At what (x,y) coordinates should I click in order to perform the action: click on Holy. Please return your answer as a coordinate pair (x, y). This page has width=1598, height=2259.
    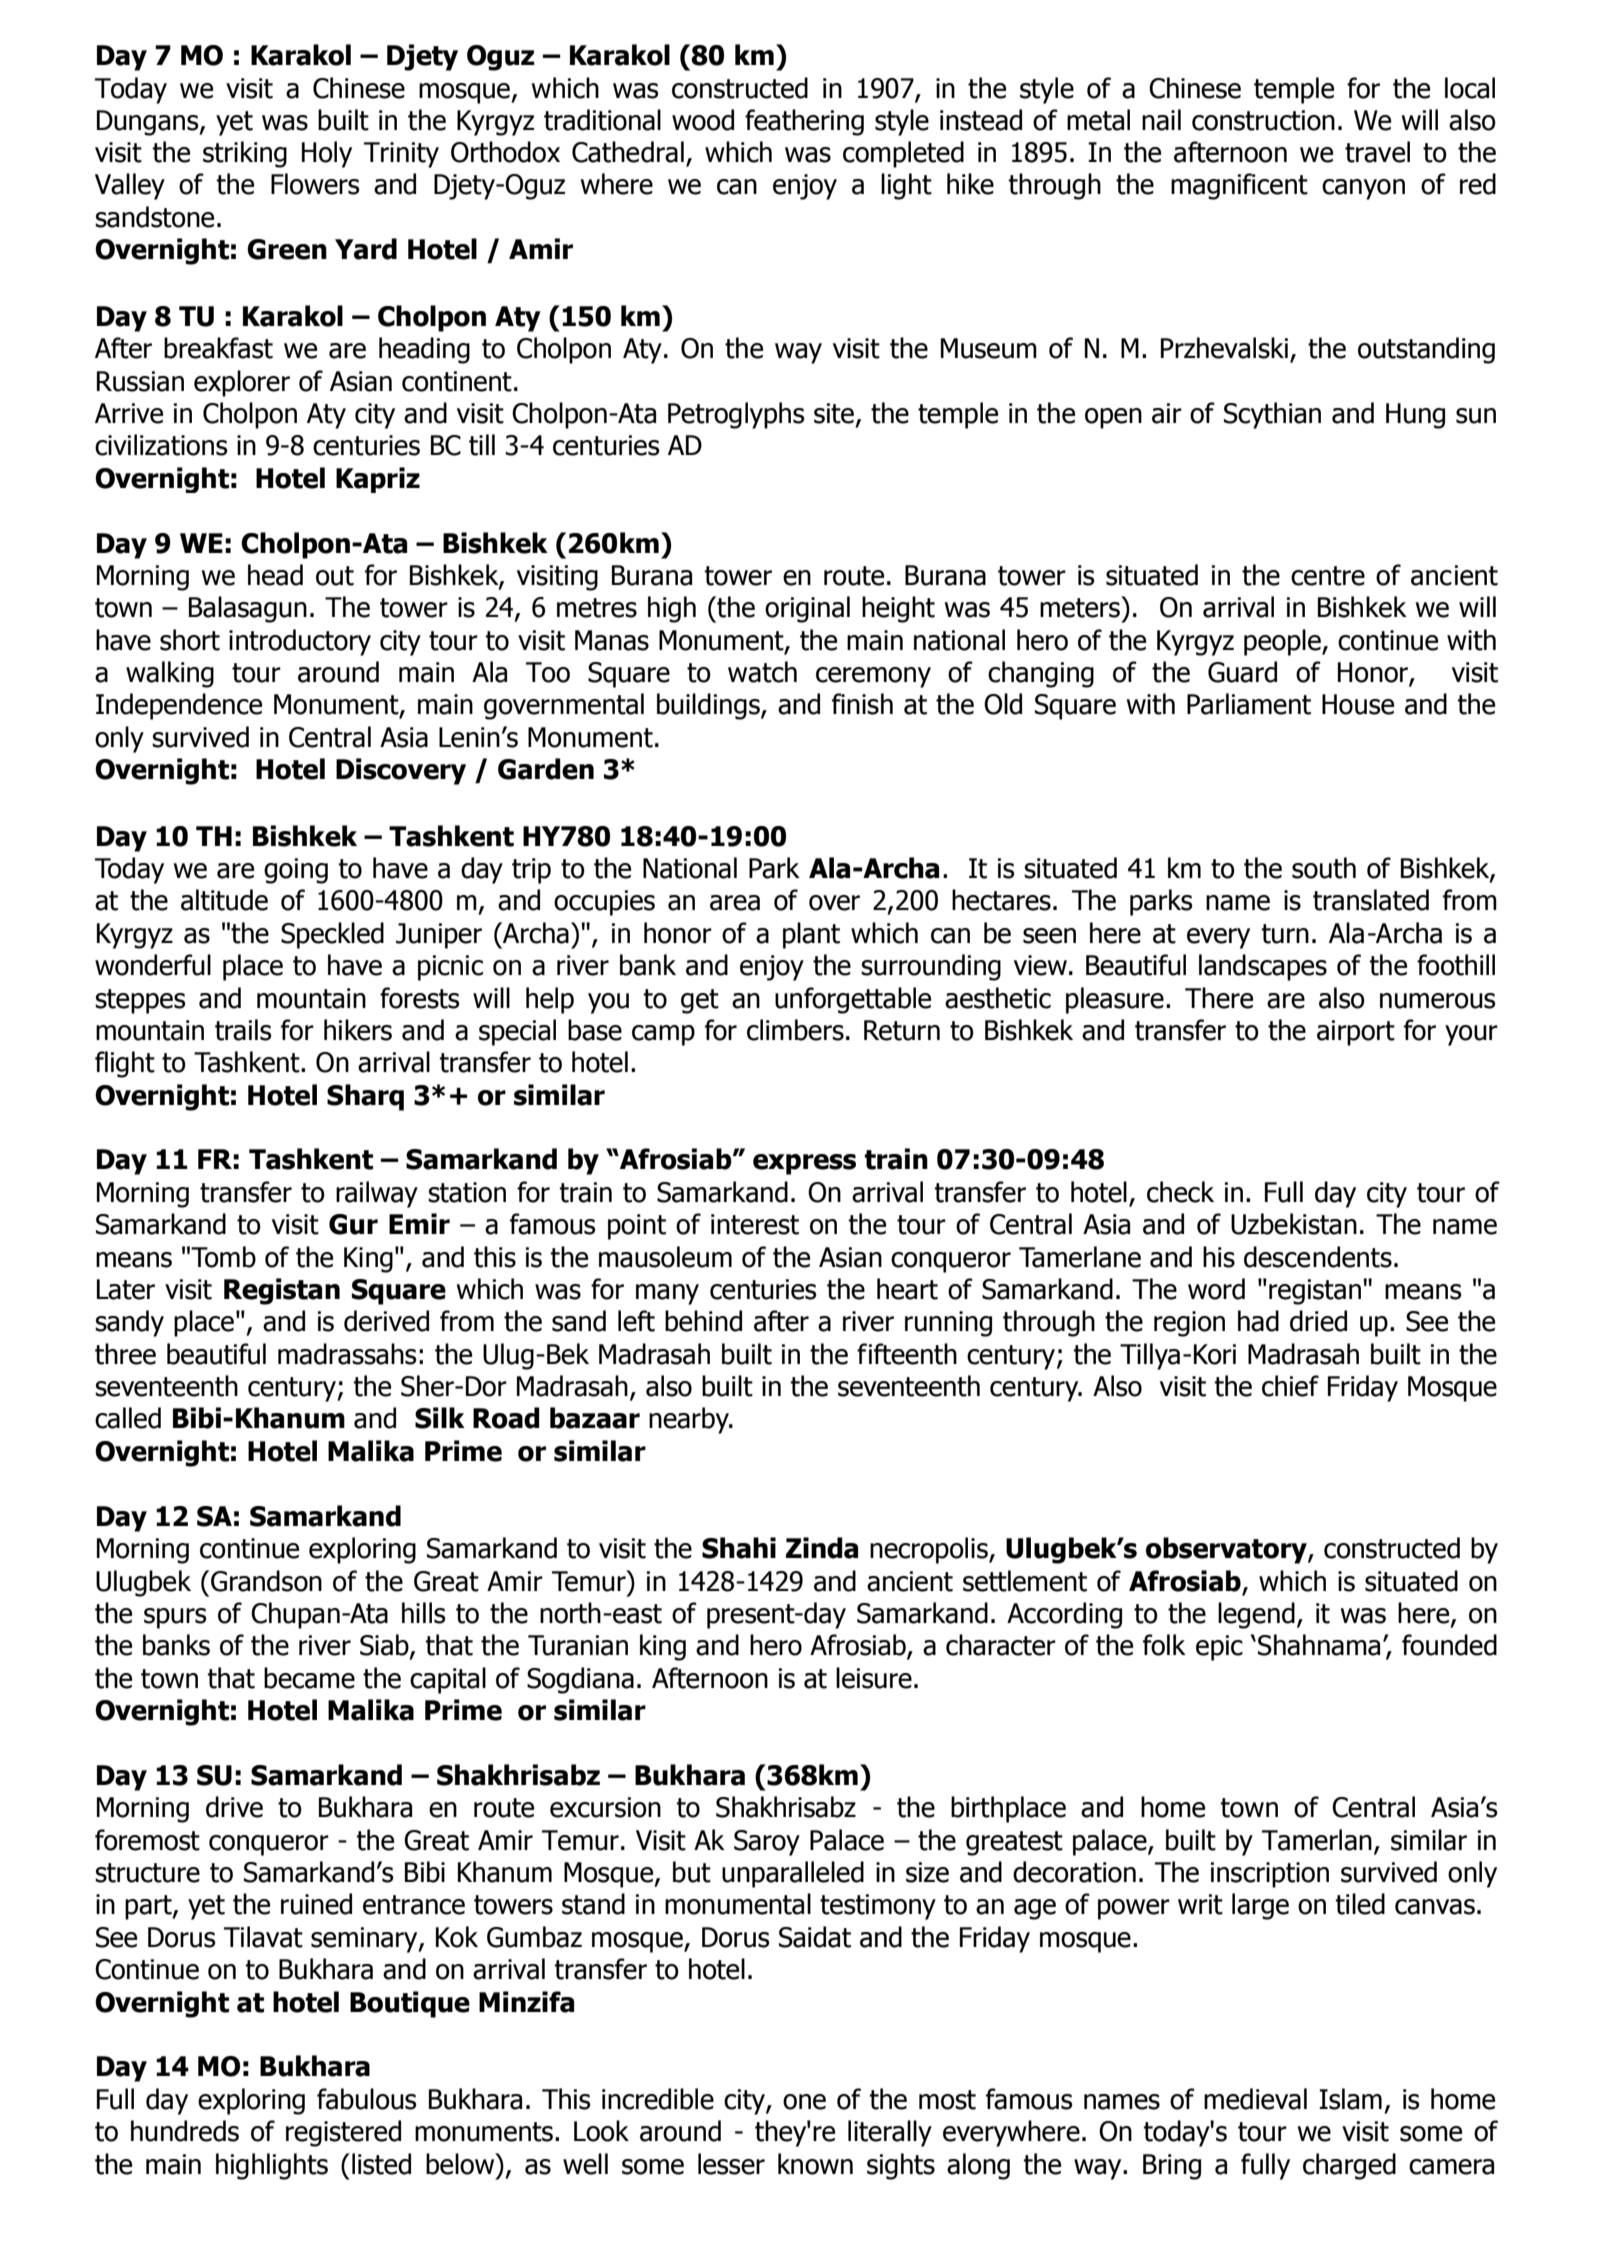
    Looking at the image, I should click on (327, 154).
